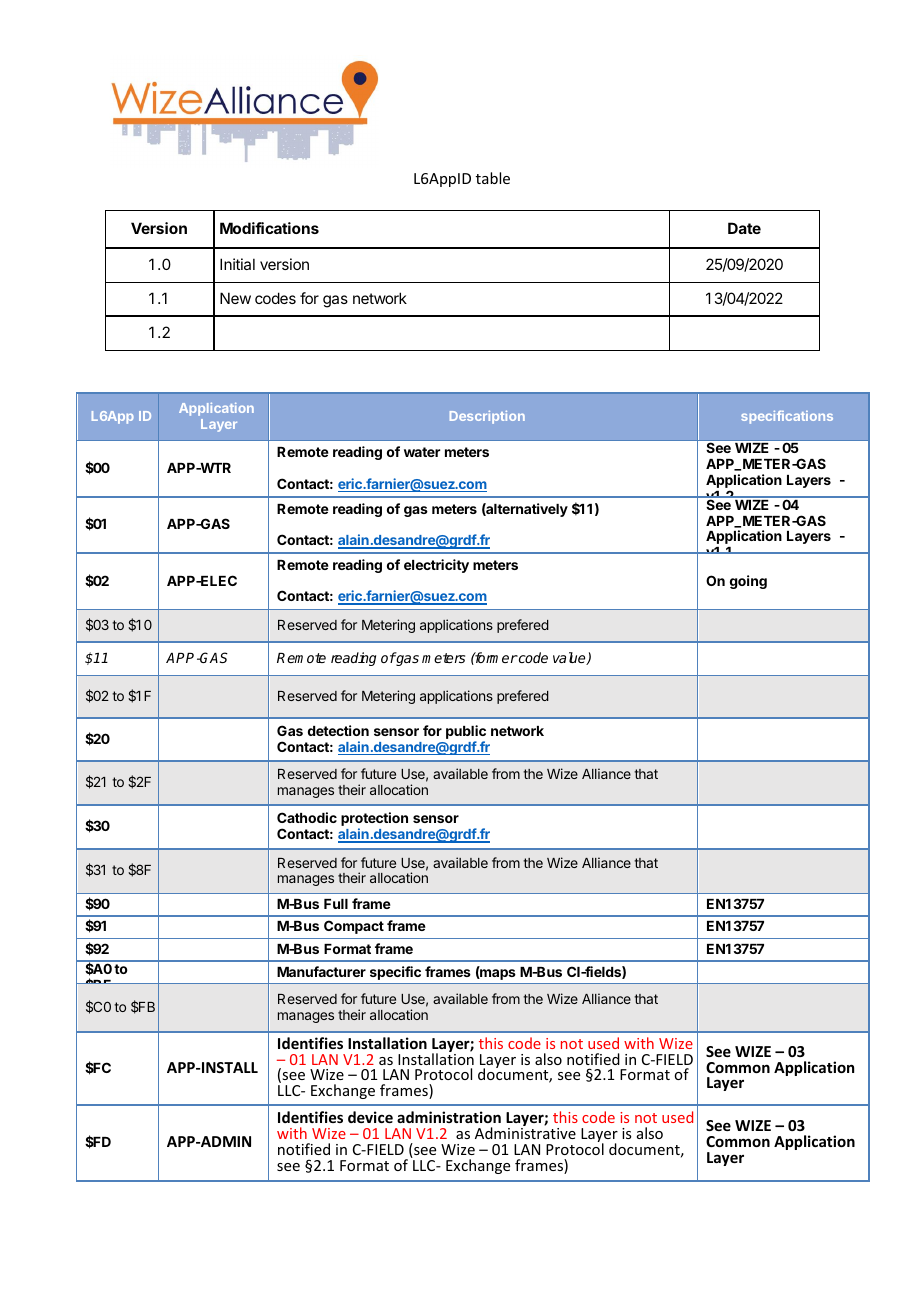  What do you see at coordinates (493, 178) in the screenshot?
I see `table` at bounding box center [493, 178].
